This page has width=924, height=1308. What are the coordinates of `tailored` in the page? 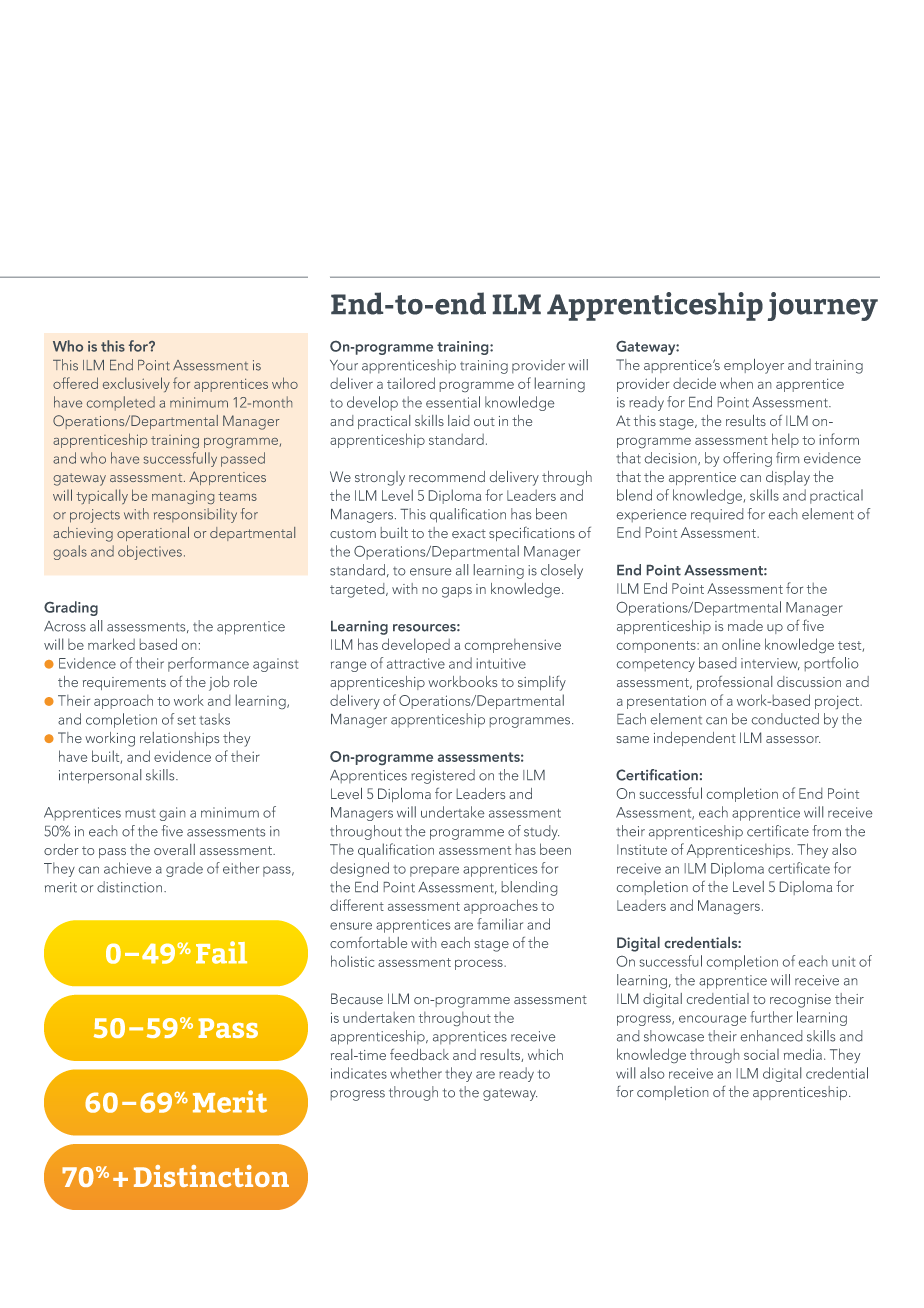 It's located at (411, 383).
